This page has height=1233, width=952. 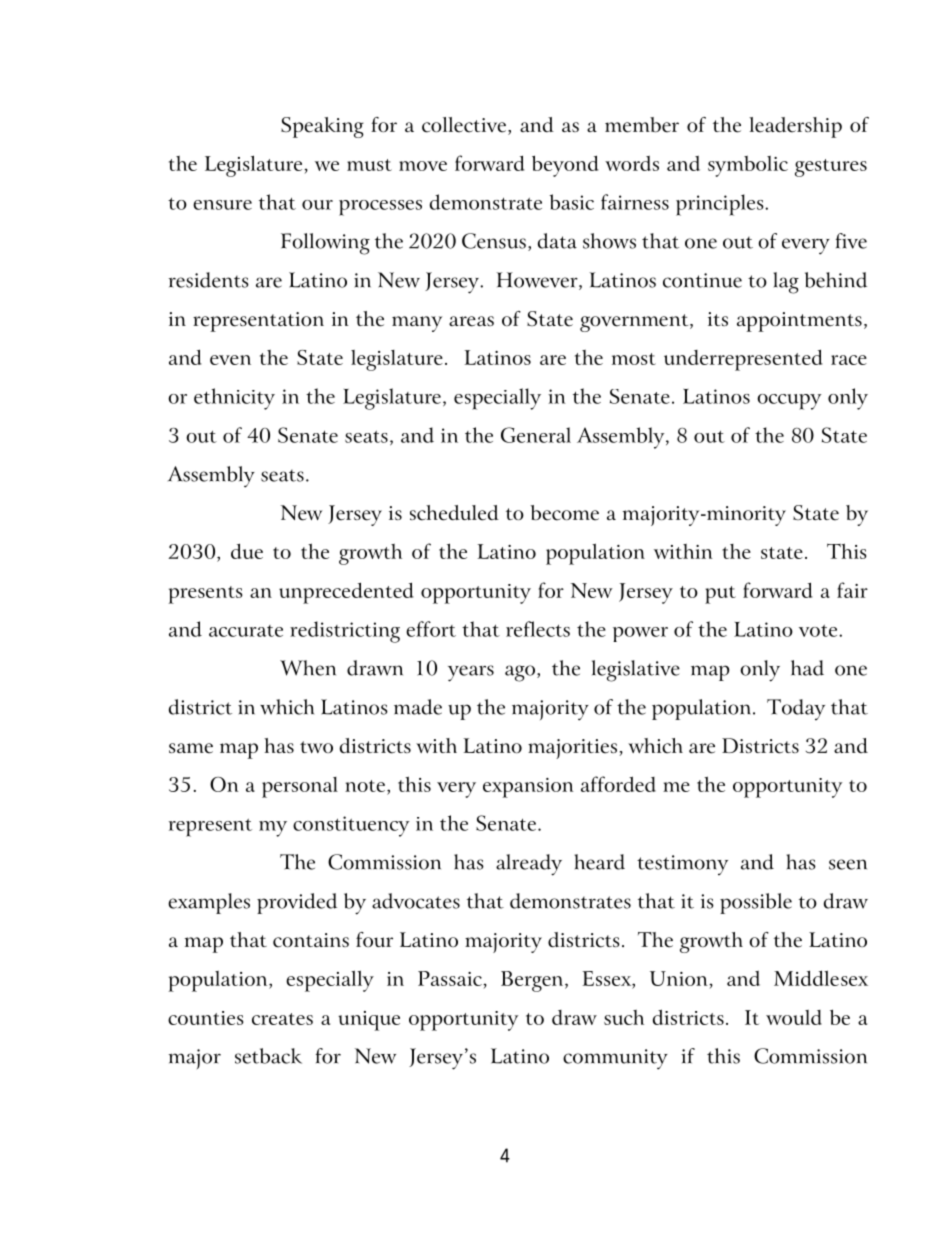 What do you see at coordinates (246, 631) in the page?
I see `accurate` at bounding box center [246, 631].
